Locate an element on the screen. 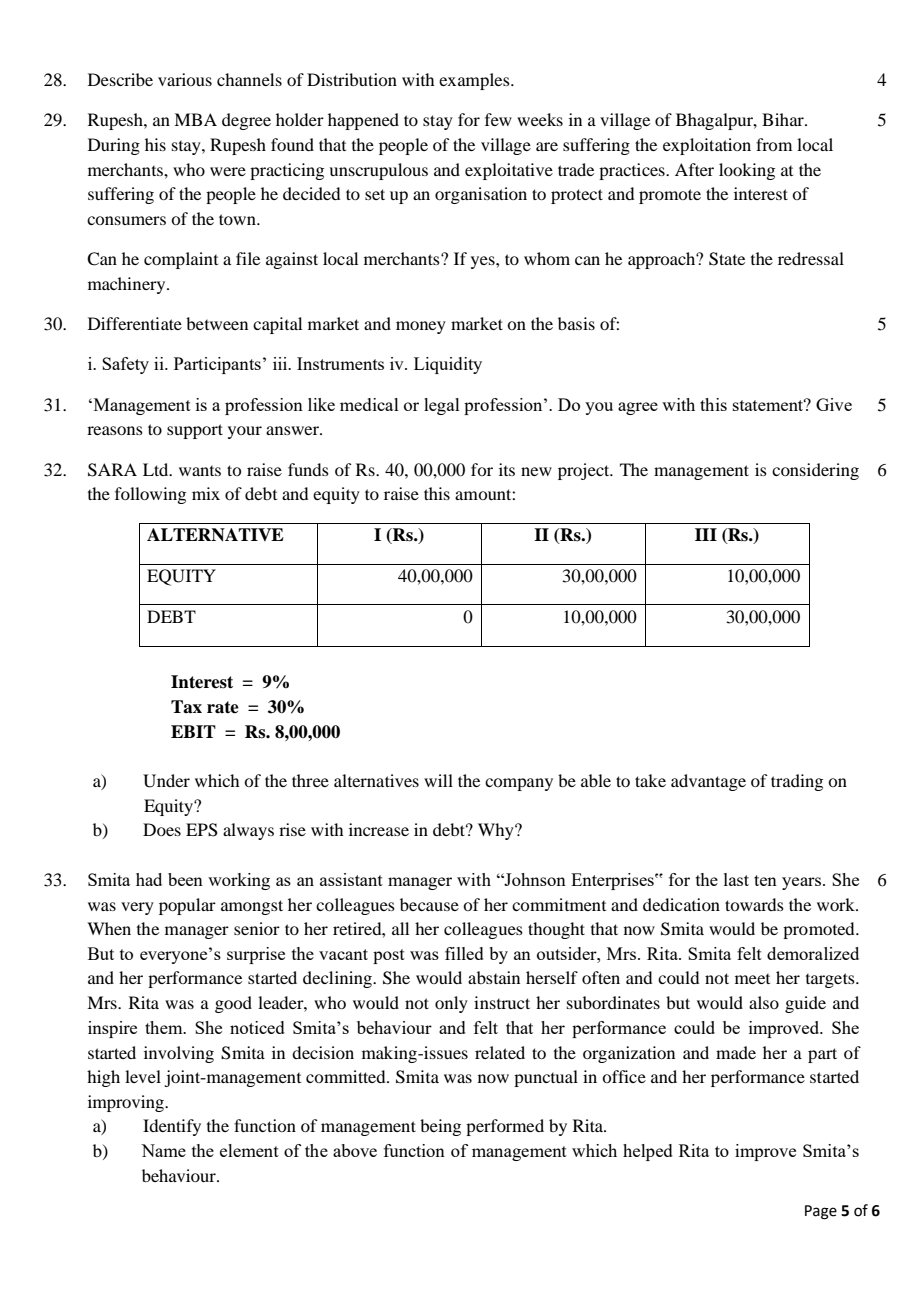 The image size is (924, 1308). support is located at coordinates (195, 431).
